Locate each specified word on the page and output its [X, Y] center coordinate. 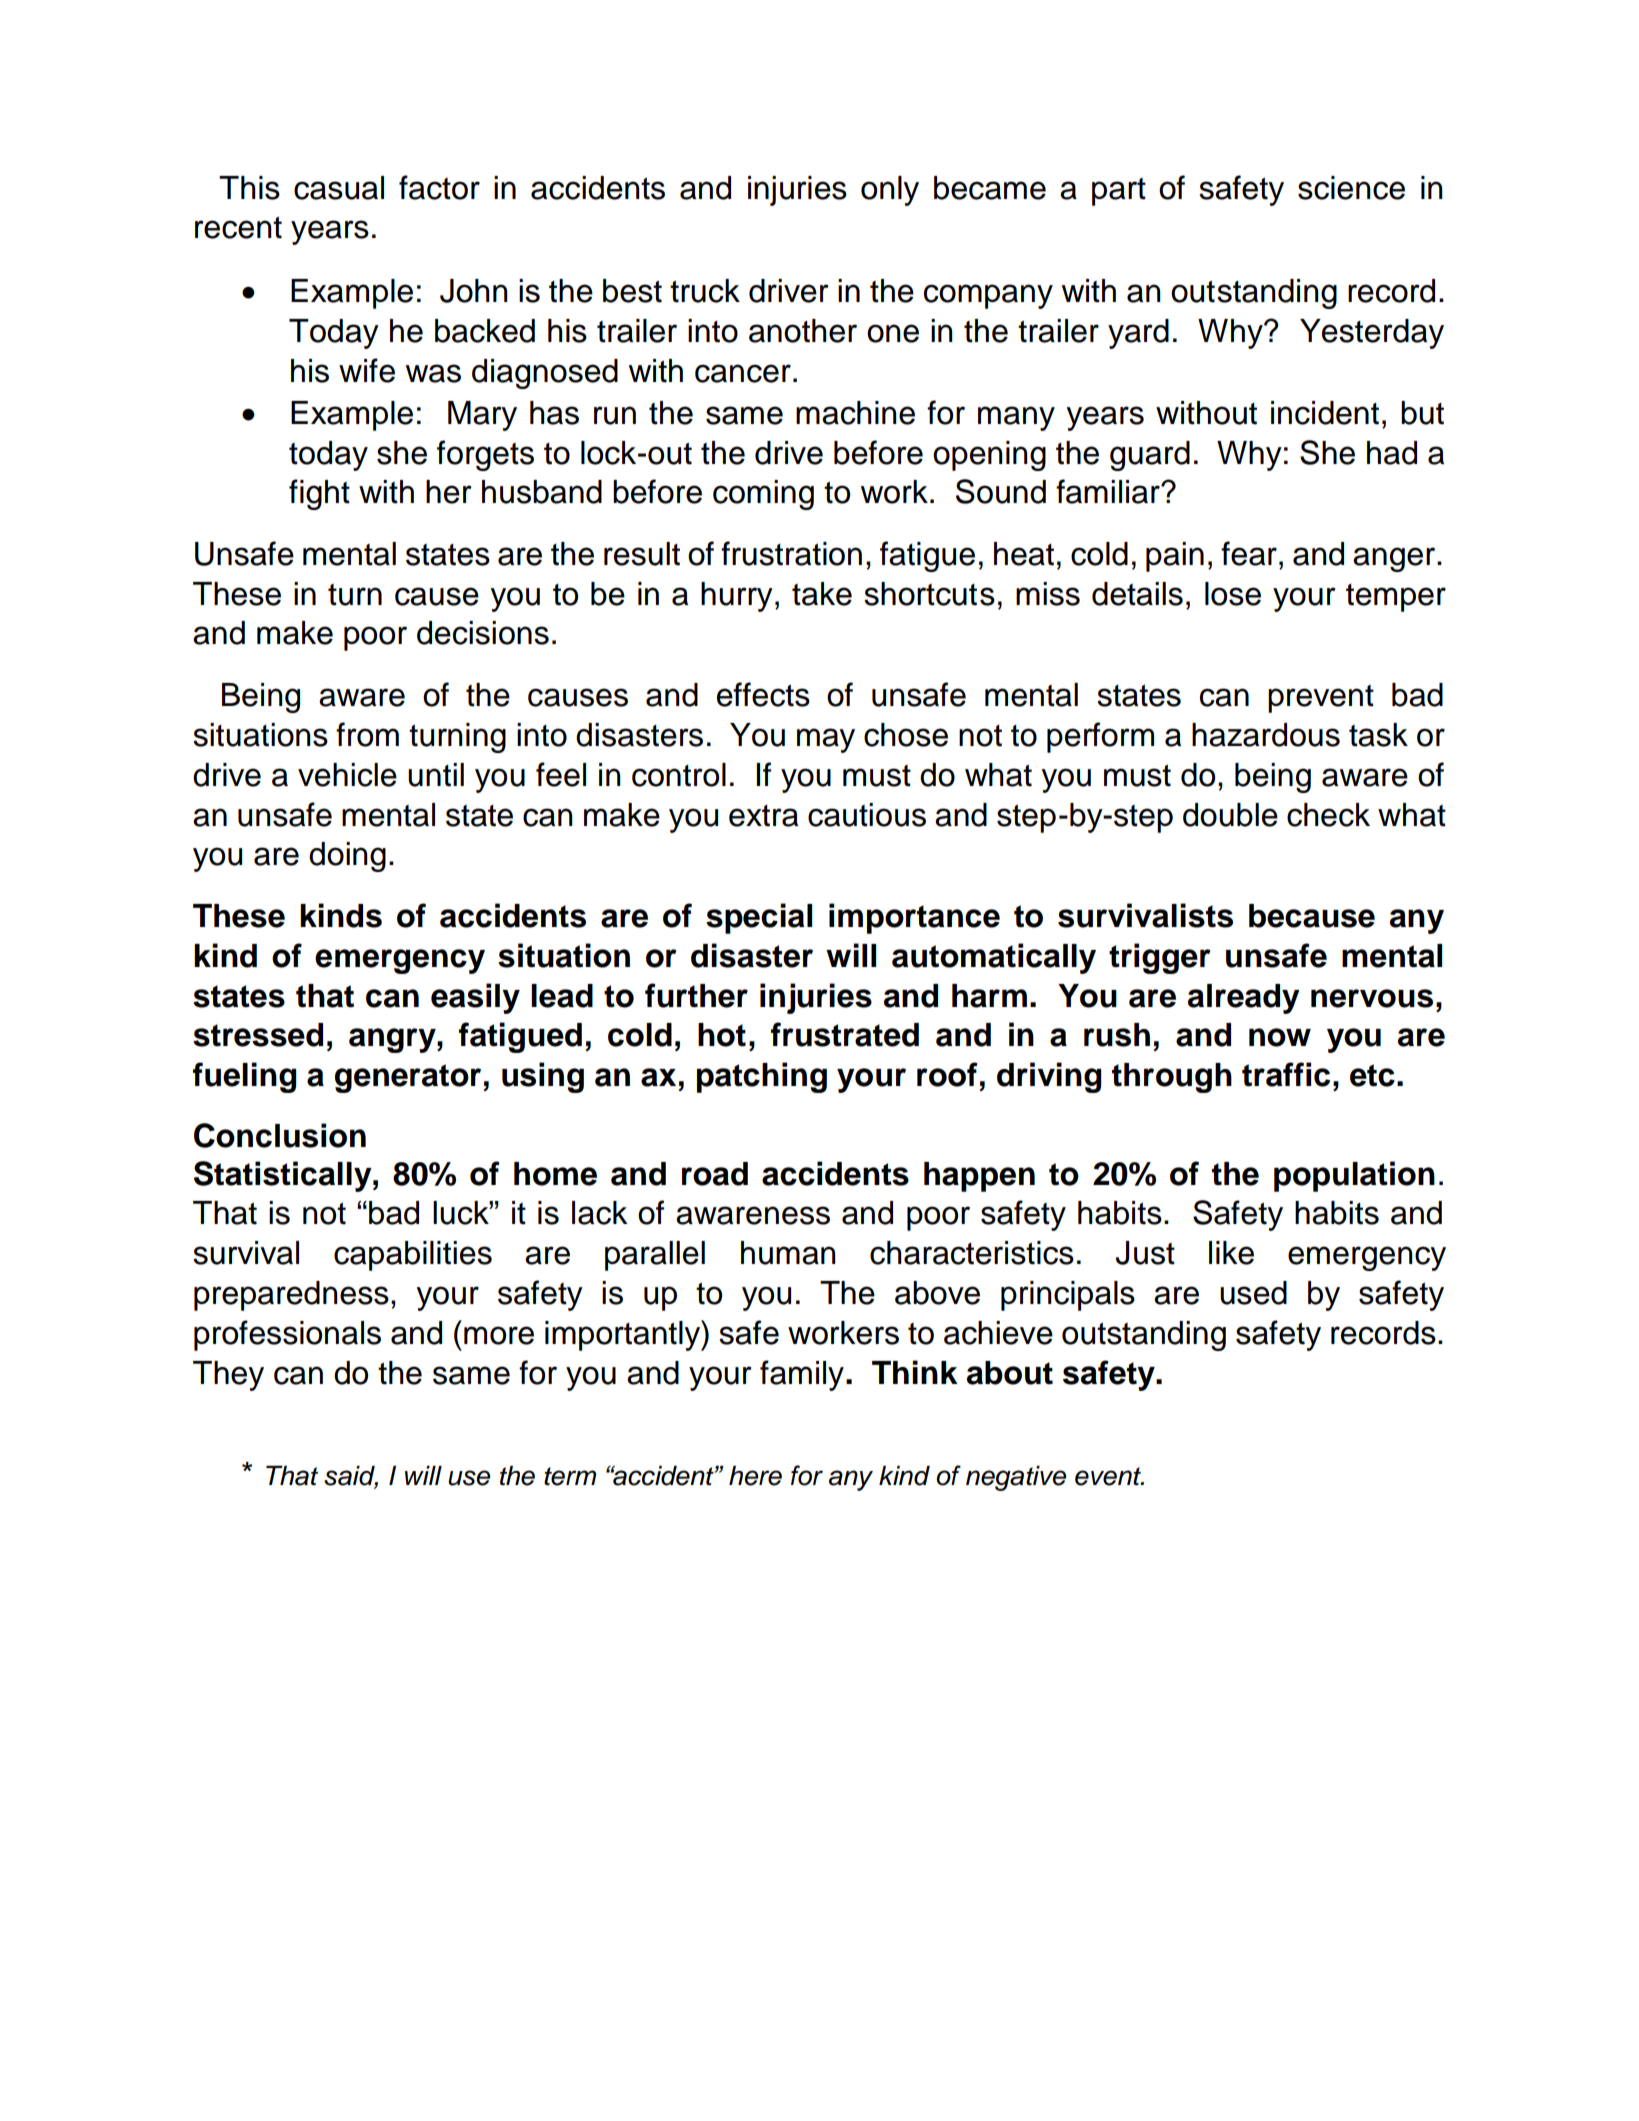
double [1230, 815]
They [228, 1376]
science [1351, 188]
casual [339, 188]
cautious [867, 815]
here [755, 1476]
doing [347, 857]
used [1253, 1293]
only [890, 191]
